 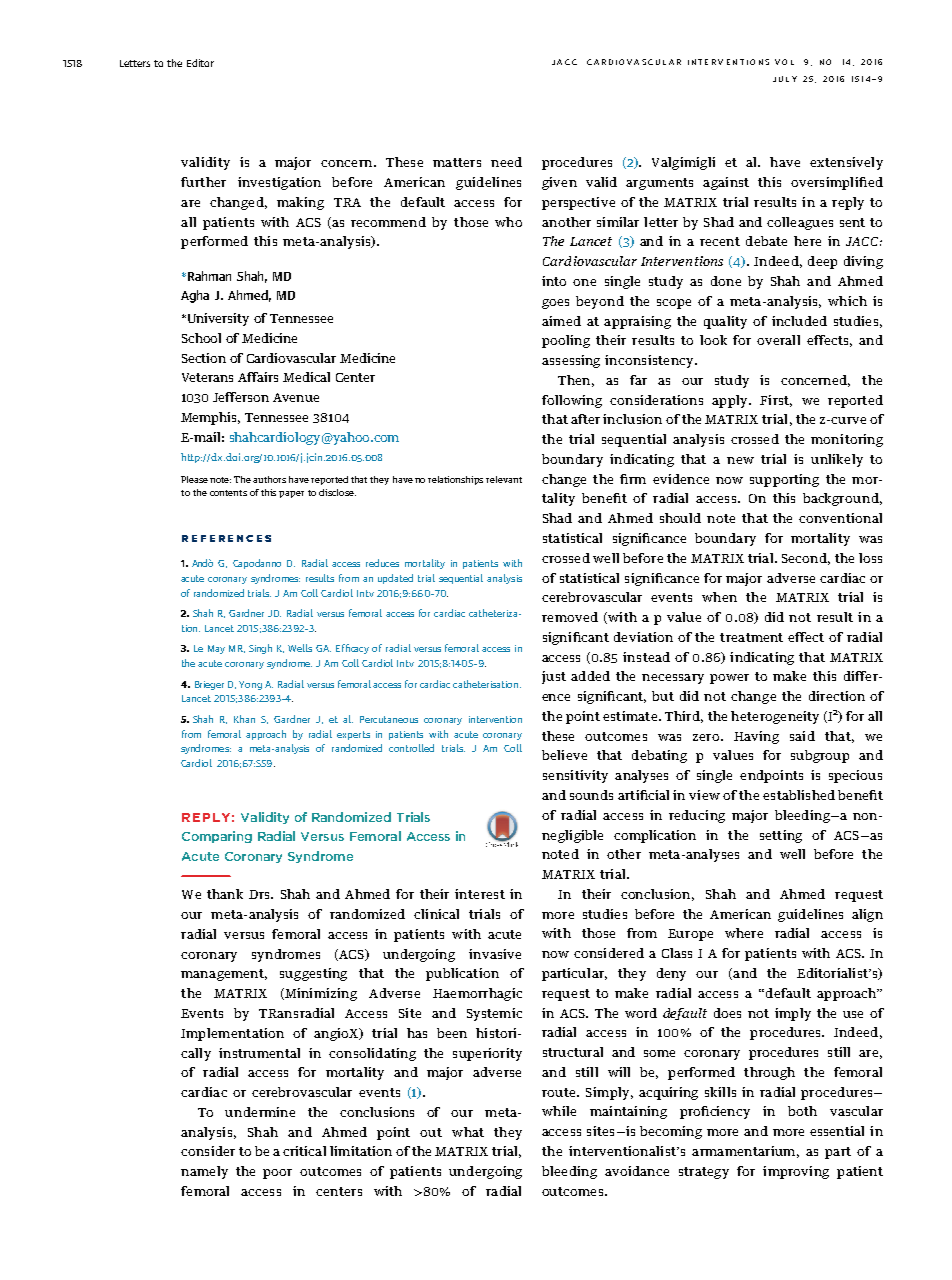 What do you see at coordinates (260, 894) in the screenshot?
I see `Drs` at bounding box center [260, 894].
